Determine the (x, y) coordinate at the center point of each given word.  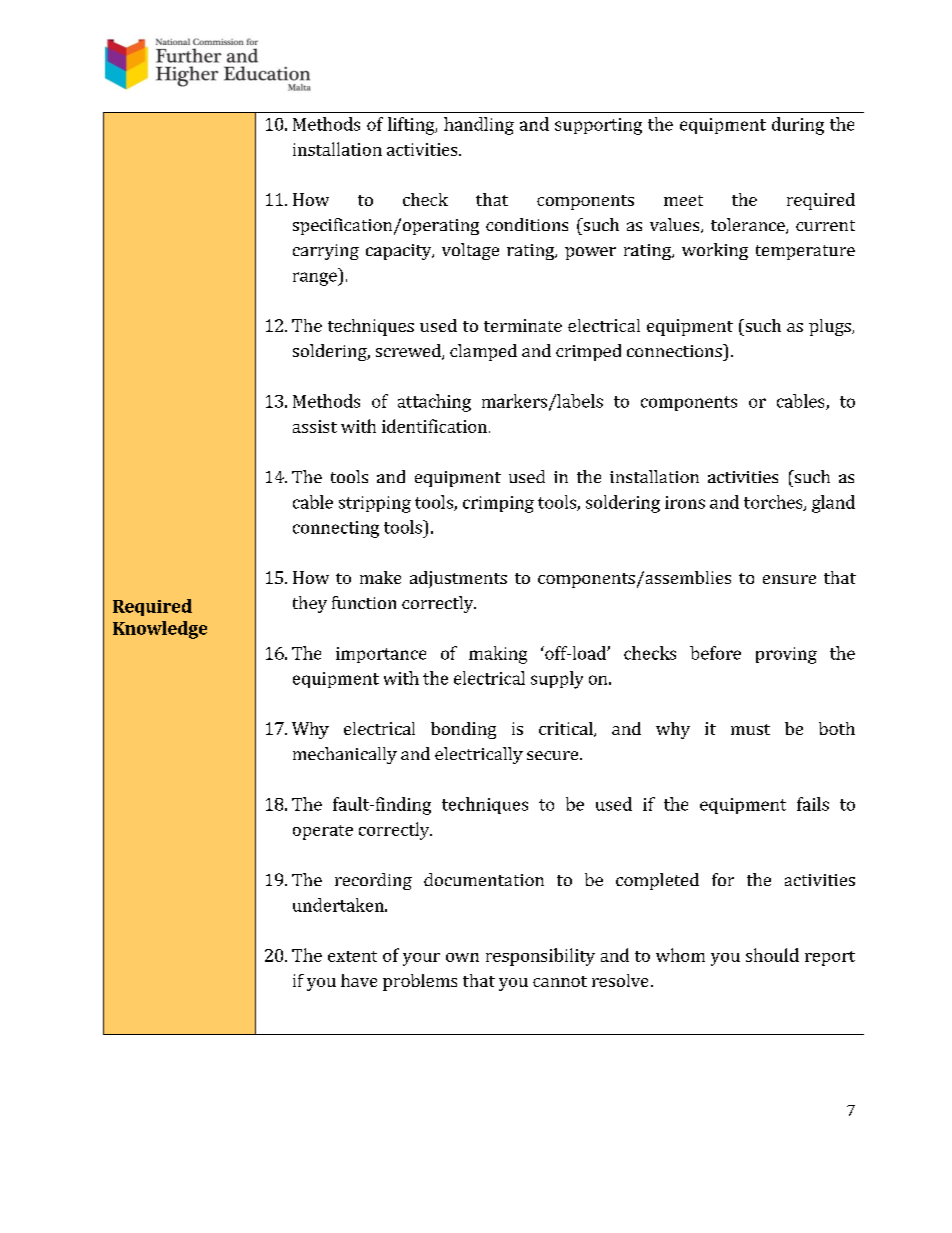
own (462, 957)
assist (315, 426)
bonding (463, 730)
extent (352, 956)
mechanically (345, 755)
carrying (326, 252)
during (798, 126)
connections (675, 350)
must (750, 729)
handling (479, 126)
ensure (789, 579)
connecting (336, 529)
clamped (483, 352)
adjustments (458, 579)
